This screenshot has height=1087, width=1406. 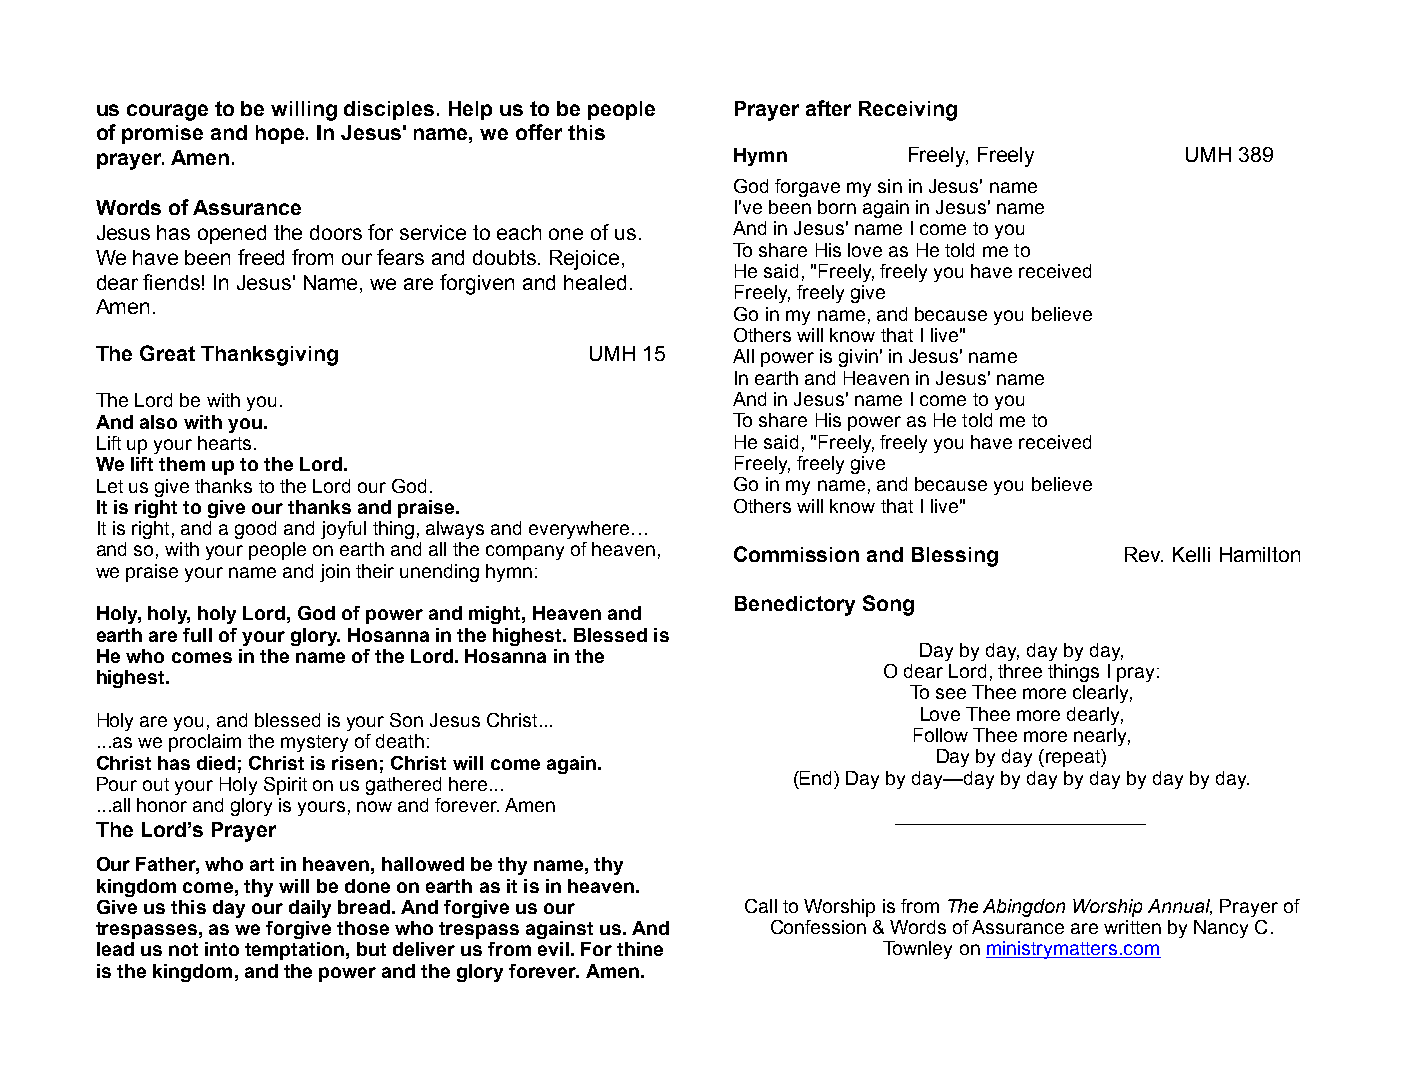 I want to click on written, so click(x=1132, y=927).
